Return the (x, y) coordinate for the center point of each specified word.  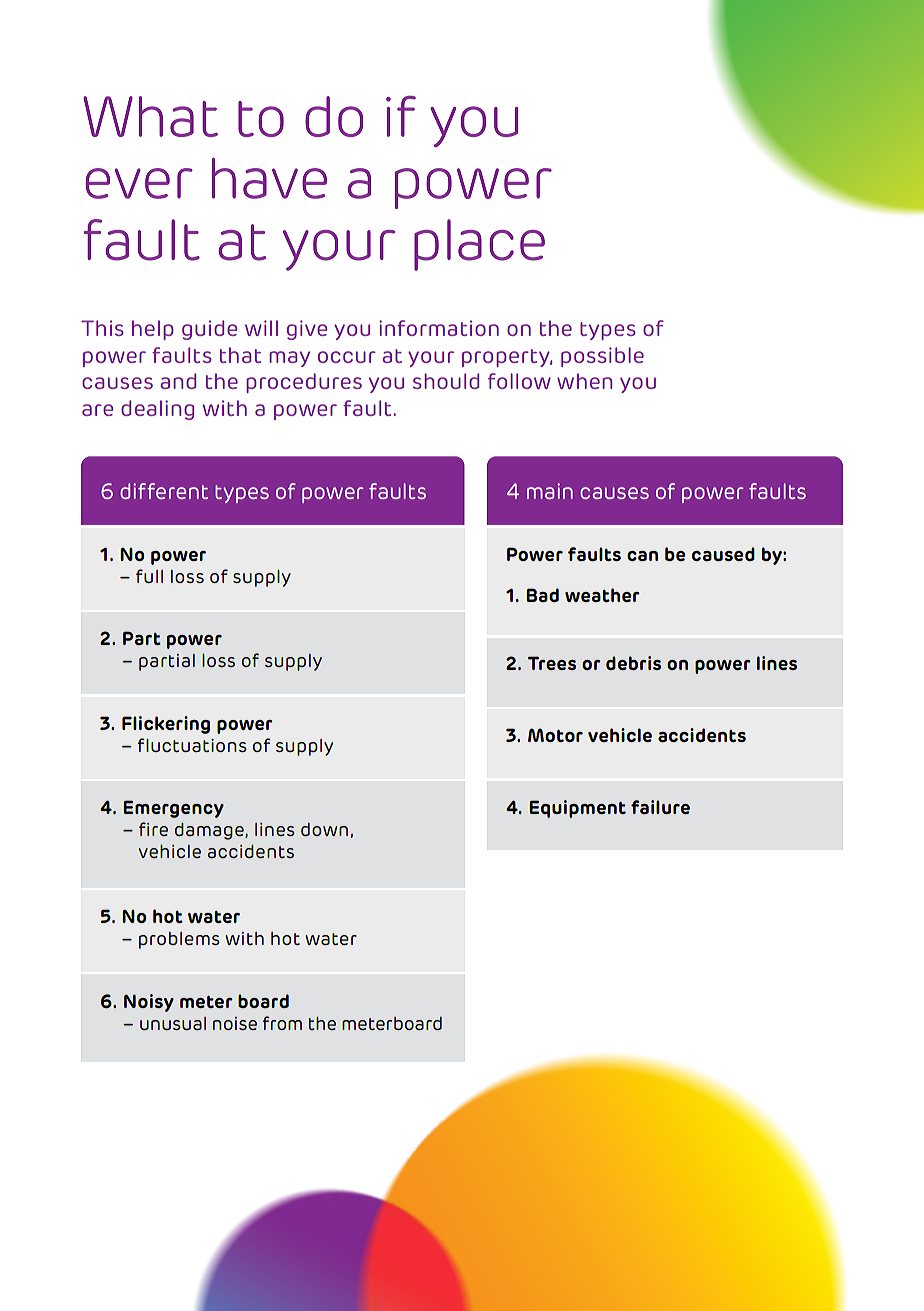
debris (633, 663)
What (150, 116)
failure (660, 807)
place (479, 245)
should (446, 381)
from (282, 1023)
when (584, 381)
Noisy (149, 1003)
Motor (555, 735)
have (269, 178)
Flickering (166, 725)
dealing (157, 410)
